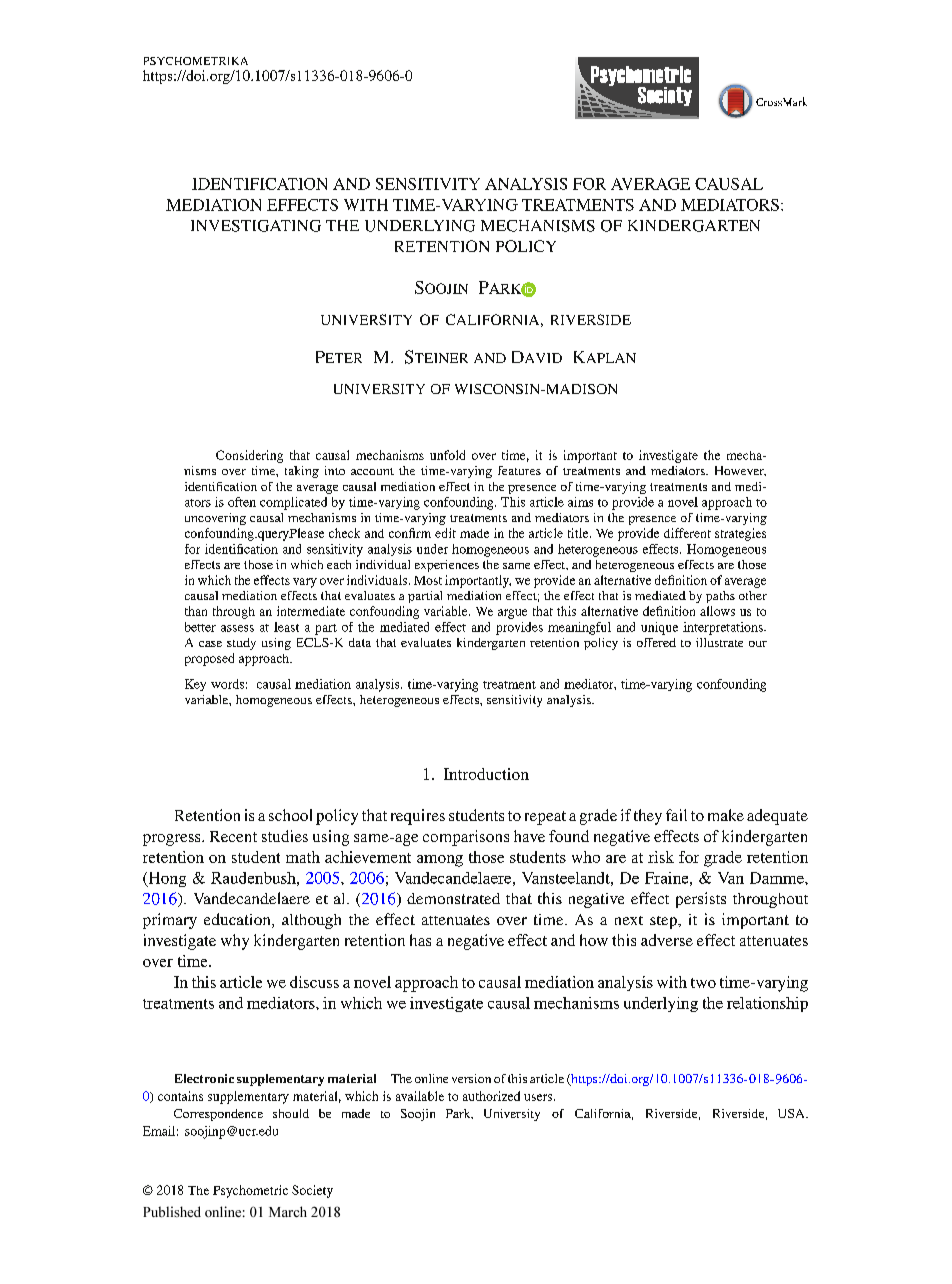 This document has height=1284, width=952. What do you see at coordinates (242, 502) in the document?
I see `often` at bounding box center [242, 502].
